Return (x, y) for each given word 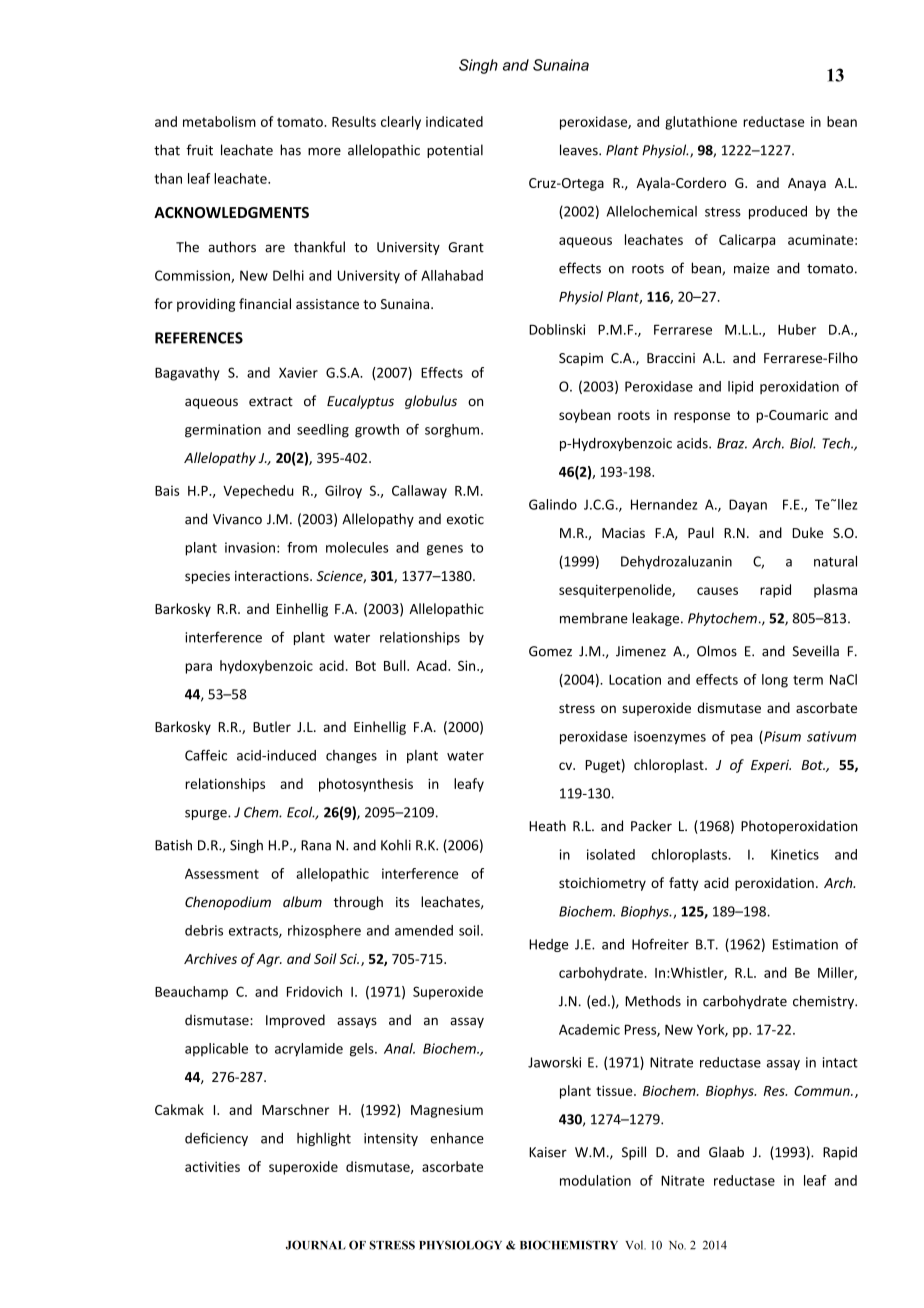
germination (223, 431)
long (775, 681)
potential (455, 151)
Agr (269, 960)
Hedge (548, 945)
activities (212, 1166)
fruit (199, 150)
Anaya (807, 184)
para (198, 668)
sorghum (453, 431)
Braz (732, 443)
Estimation (805, 944)
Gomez (550, 651)
